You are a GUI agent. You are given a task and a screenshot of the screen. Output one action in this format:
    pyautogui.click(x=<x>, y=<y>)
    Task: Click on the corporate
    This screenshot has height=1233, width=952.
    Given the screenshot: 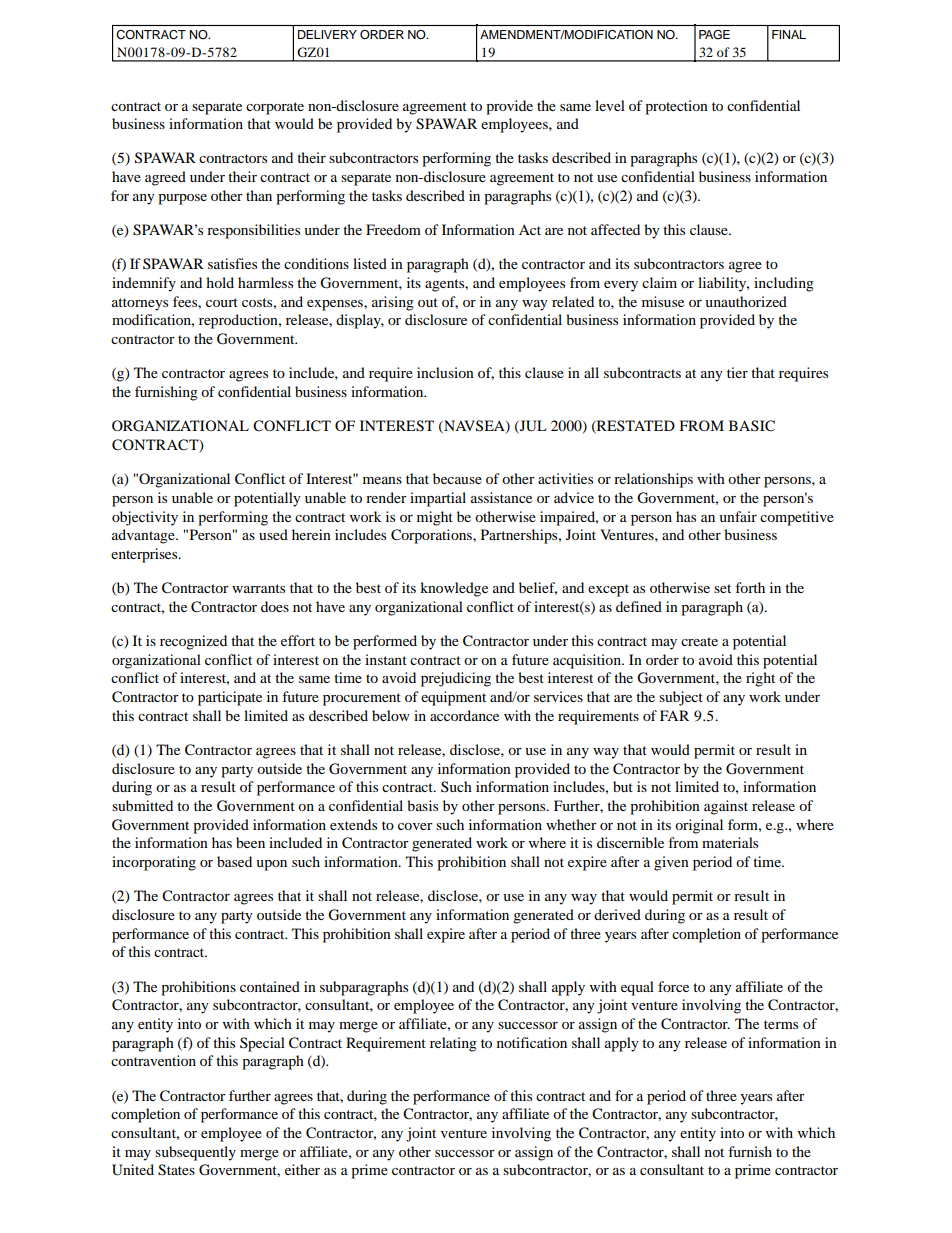 What is the action you would take?
    pyautogui.click(x=275, y=108)
